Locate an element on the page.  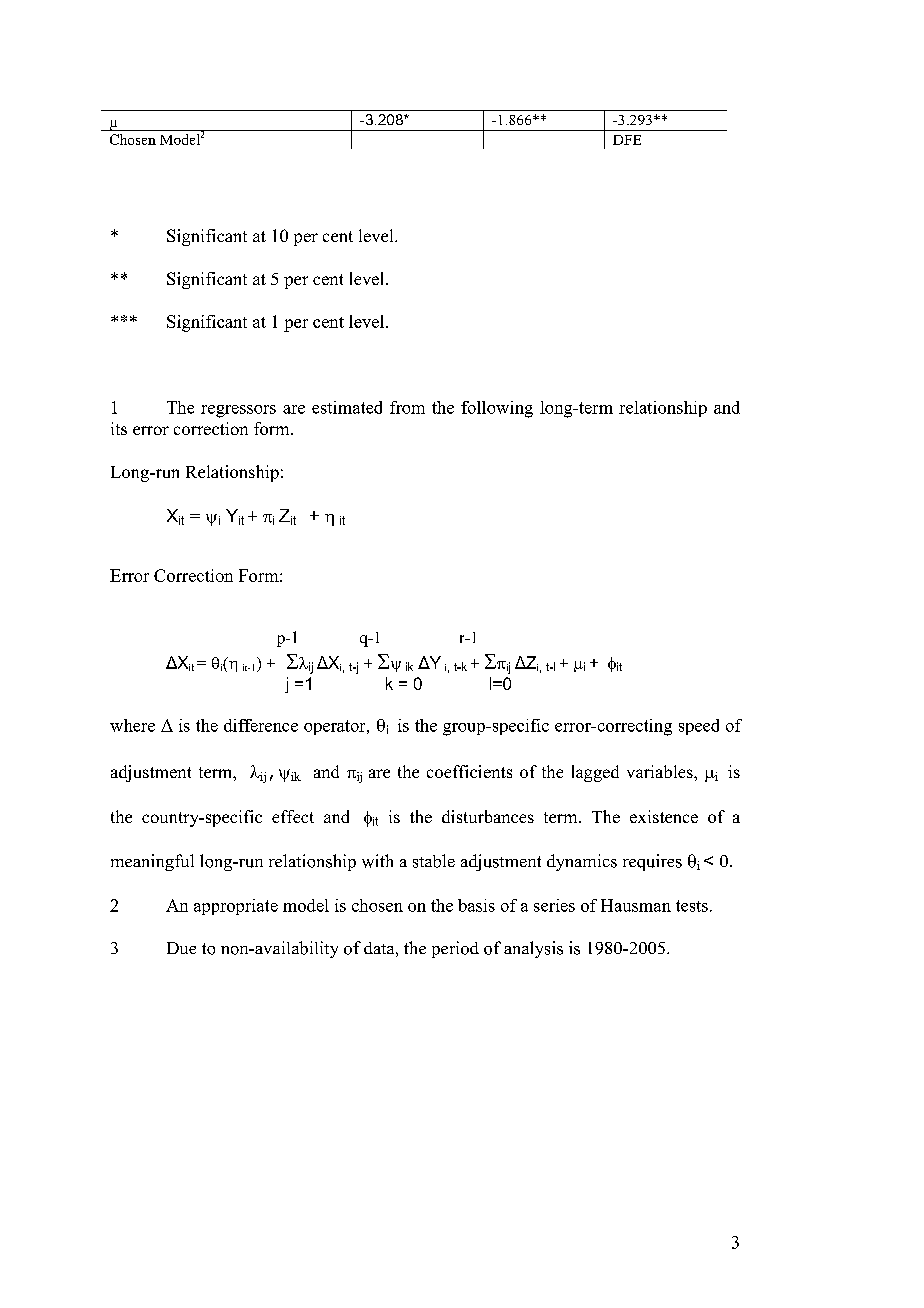
Due is located at coordinates (181, 948).
